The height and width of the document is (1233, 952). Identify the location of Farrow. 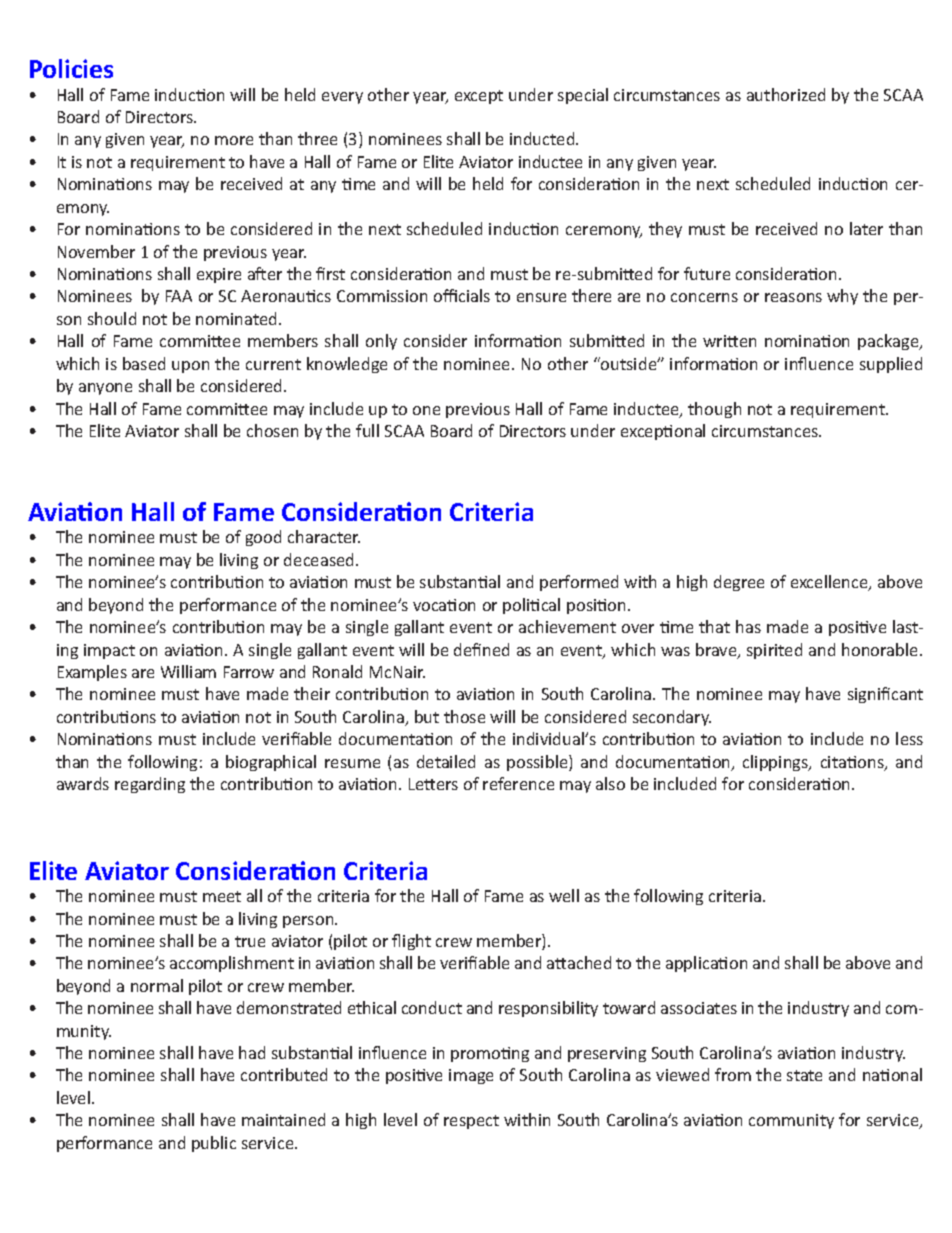
(249, 672).
